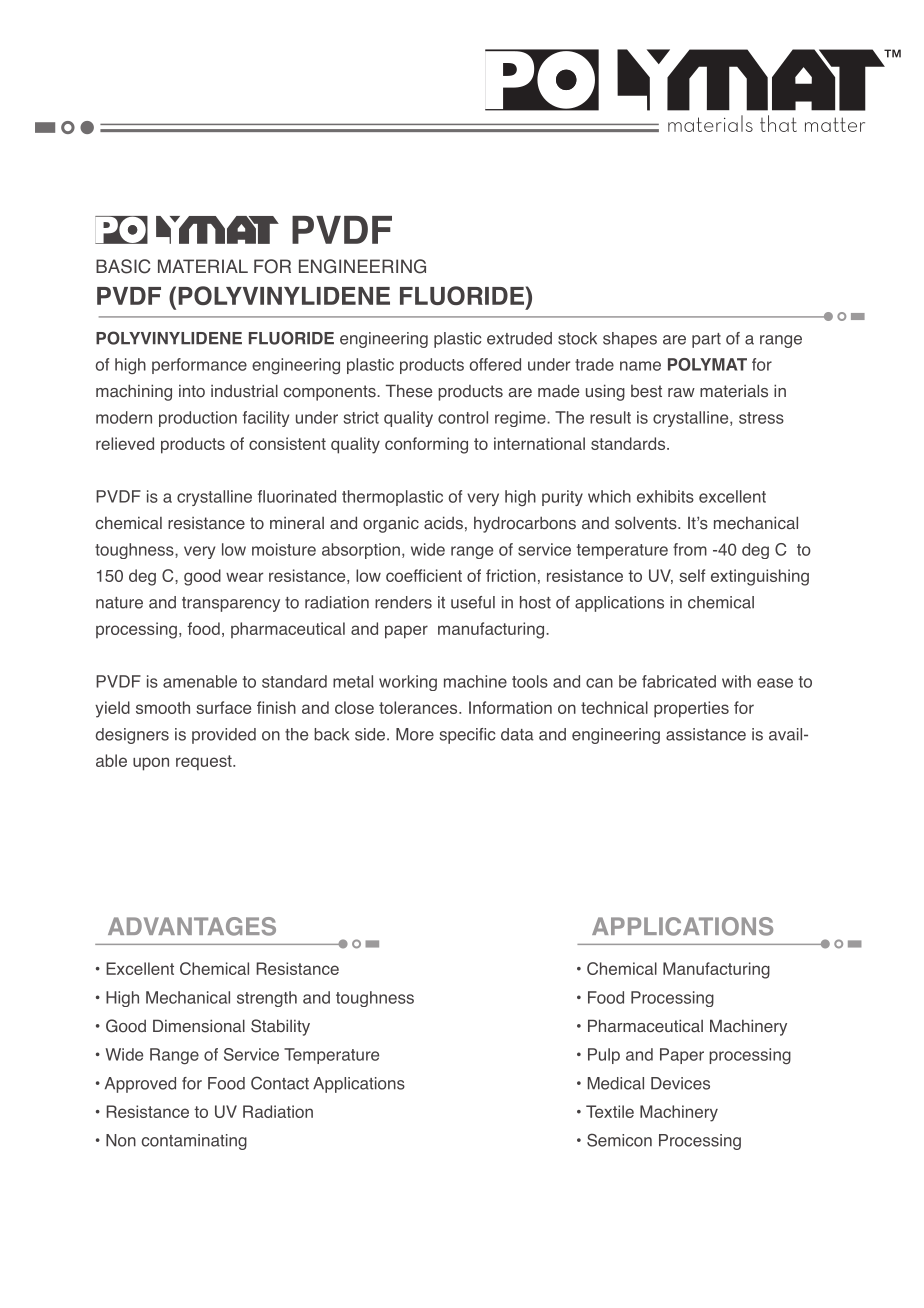 The image size is (924, 1308). Describe the element at coordinates (467, 736) in the screenshot. I see `specific` at that location.
